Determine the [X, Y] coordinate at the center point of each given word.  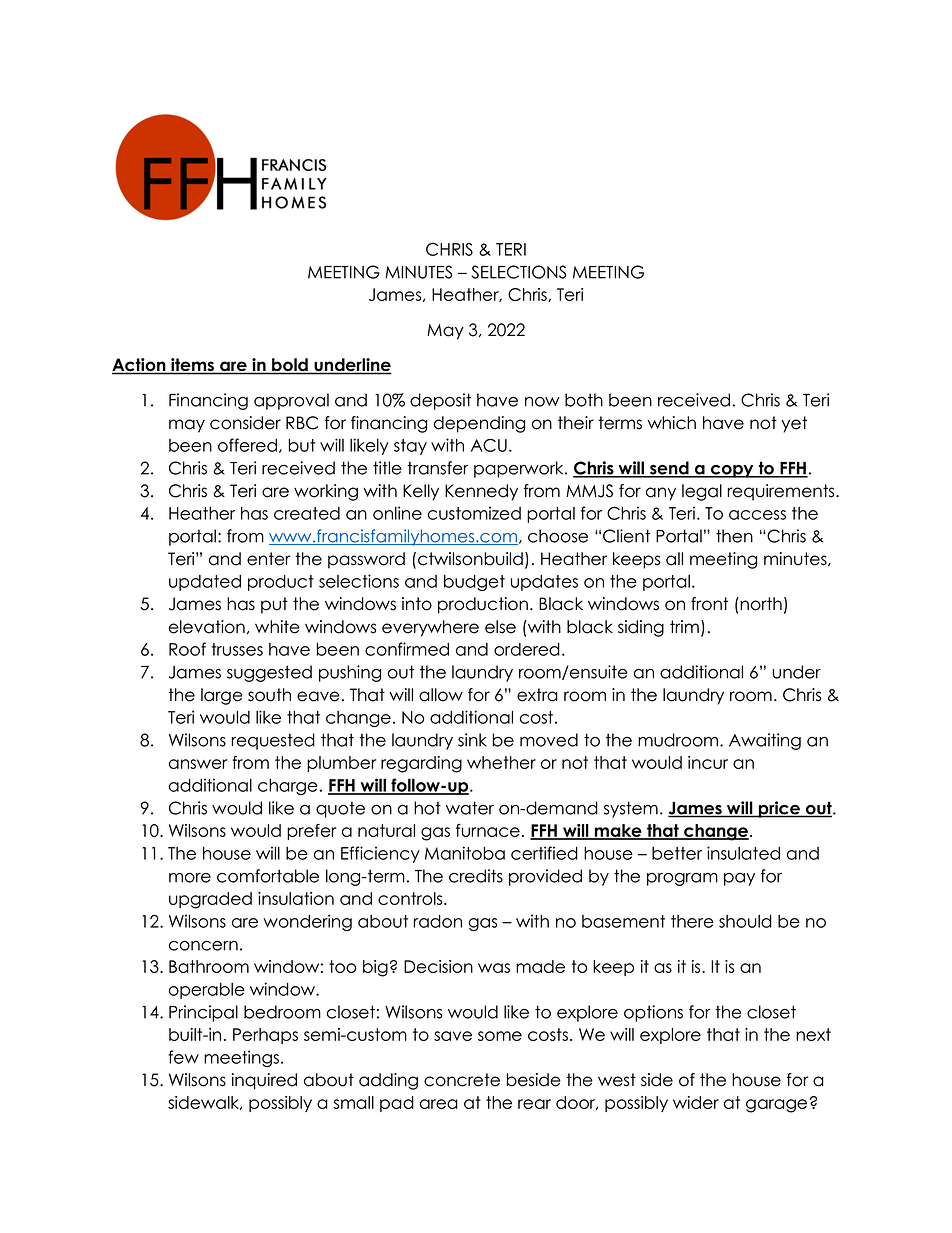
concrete [462, 1080]
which [671, 423]
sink [472, 740]
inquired [264, 1081]
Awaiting [765, 741]
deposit [440, 401]
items [193, 366]
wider [696, 1102]
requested [273, 741]
